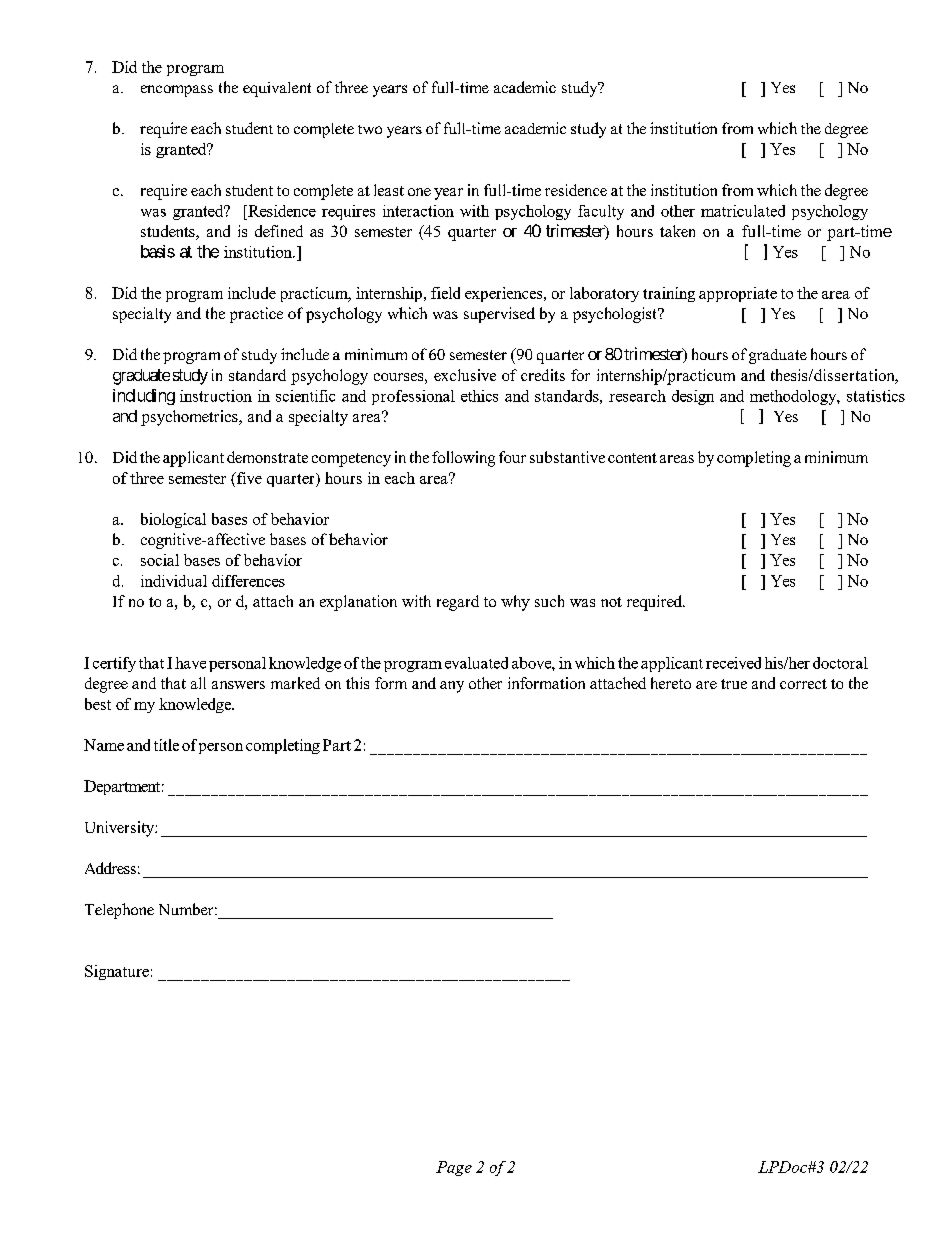 This screenshot has height=1233, width=952. What do you see at coordinates (733, 663) in the screenshot?
I see `received` at bounding box center [733, 663].
